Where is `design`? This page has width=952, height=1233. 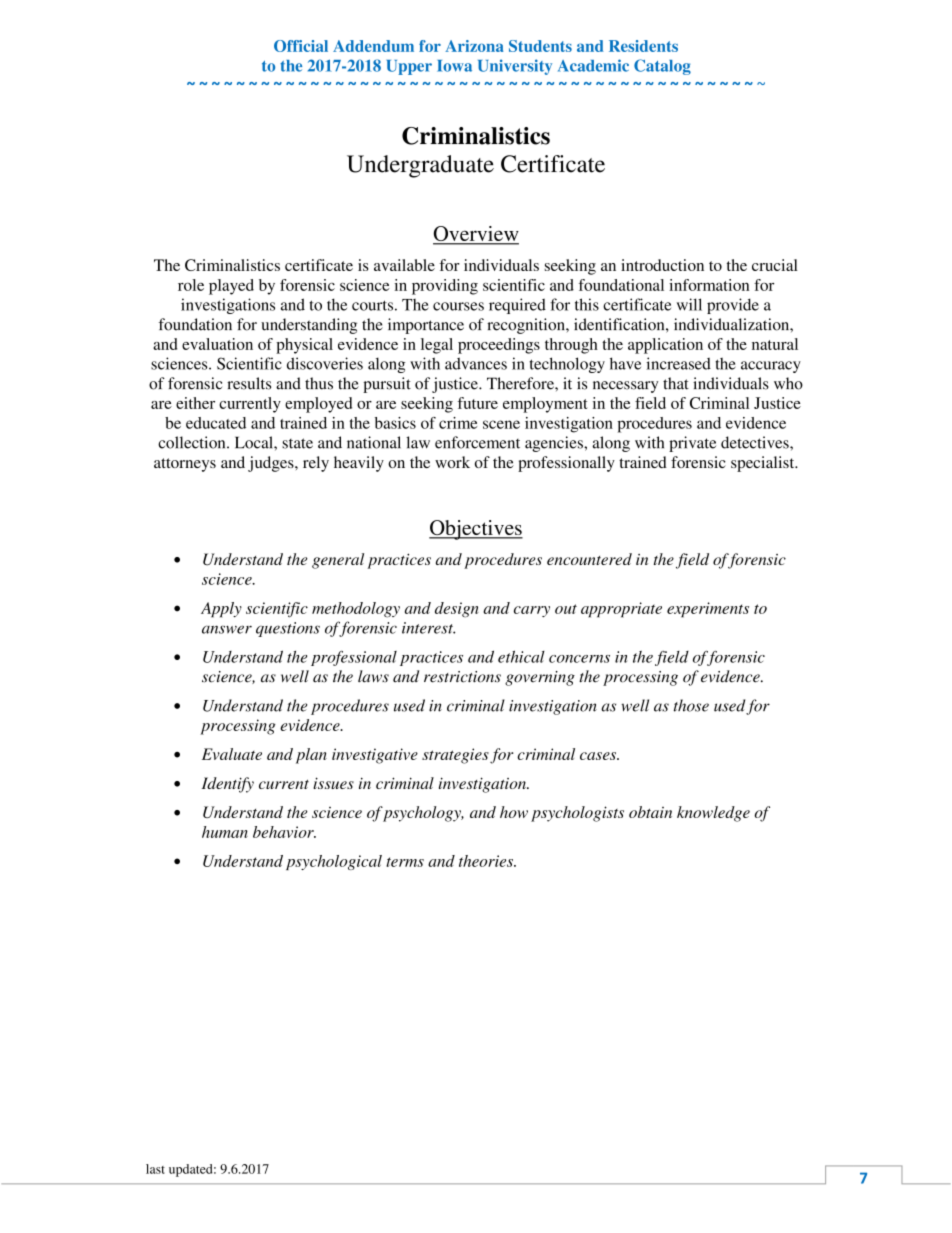
design is located at coordinates (457, 610).
